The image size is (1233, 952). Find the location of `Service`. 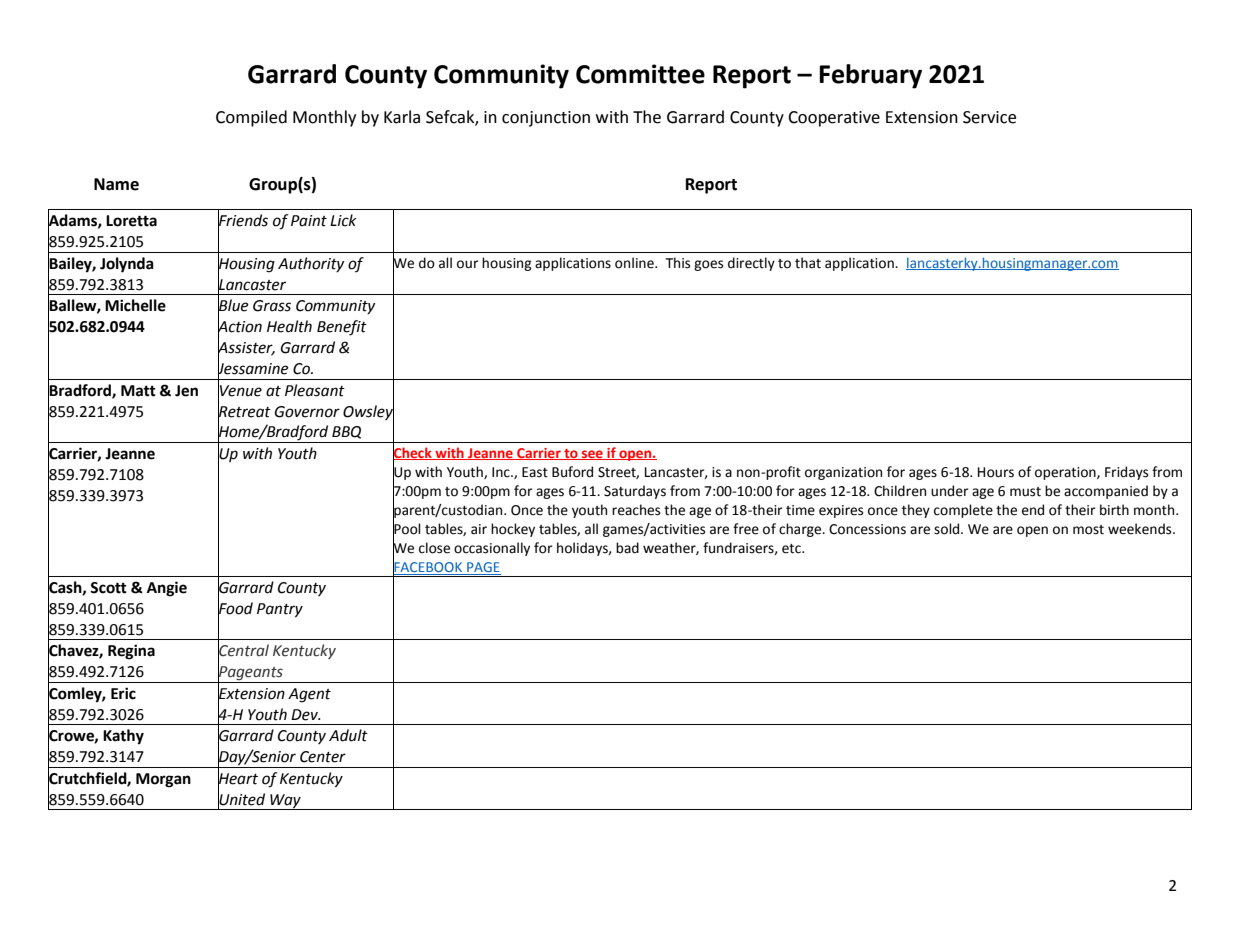

Service is located at coordinates (989, 117).
